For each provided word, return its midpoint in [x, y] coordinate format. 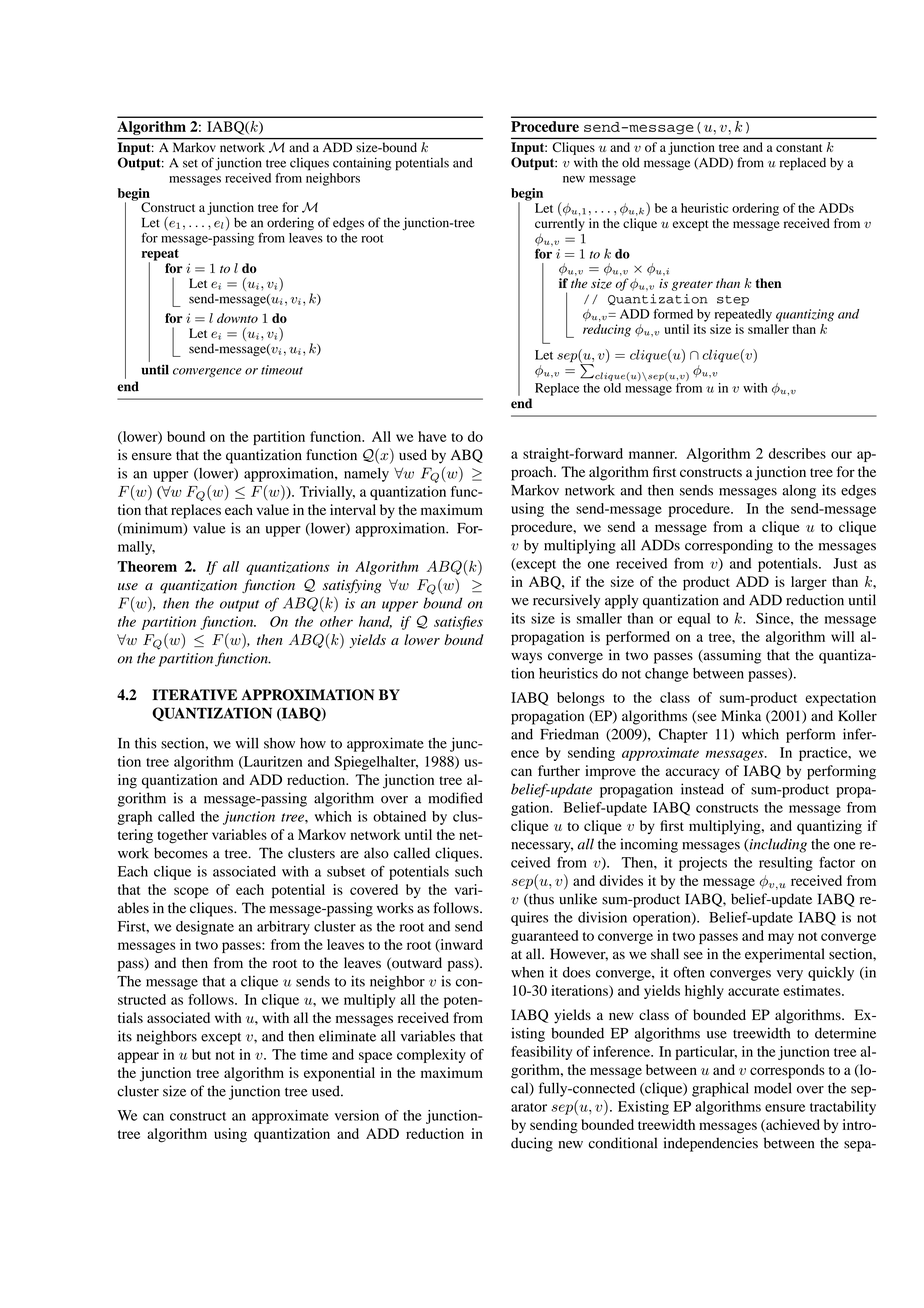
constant [799, 148]
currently [560, 224]
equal [694, 620]
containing [362, 164]
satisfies [458, 623]
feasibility [541, 1053]
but [201, 1054]
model [773, 1088]
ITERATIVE [194, 694]
